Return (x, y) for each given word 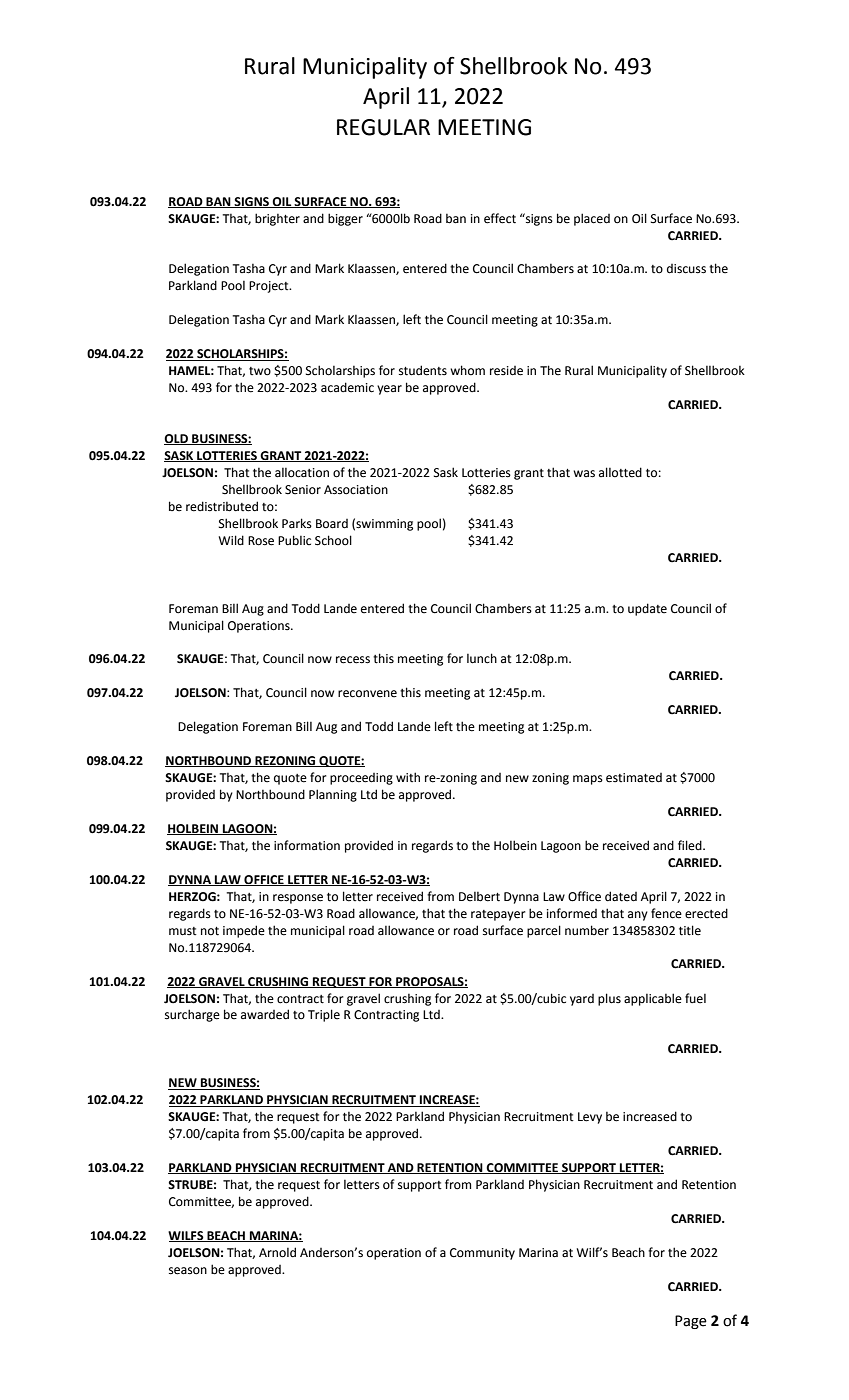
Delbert (479, 897)
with (408, 777)
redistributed (222, 506)
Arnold (277, 1252)
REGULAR (383, 127)
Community (482, 1254)
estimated (634, 778)
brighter (277, 219)
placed (592, 219)
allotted (620, 472)
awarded (265, 1014)
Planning (333, 795)
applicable (653, 999)
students (423, 370)
